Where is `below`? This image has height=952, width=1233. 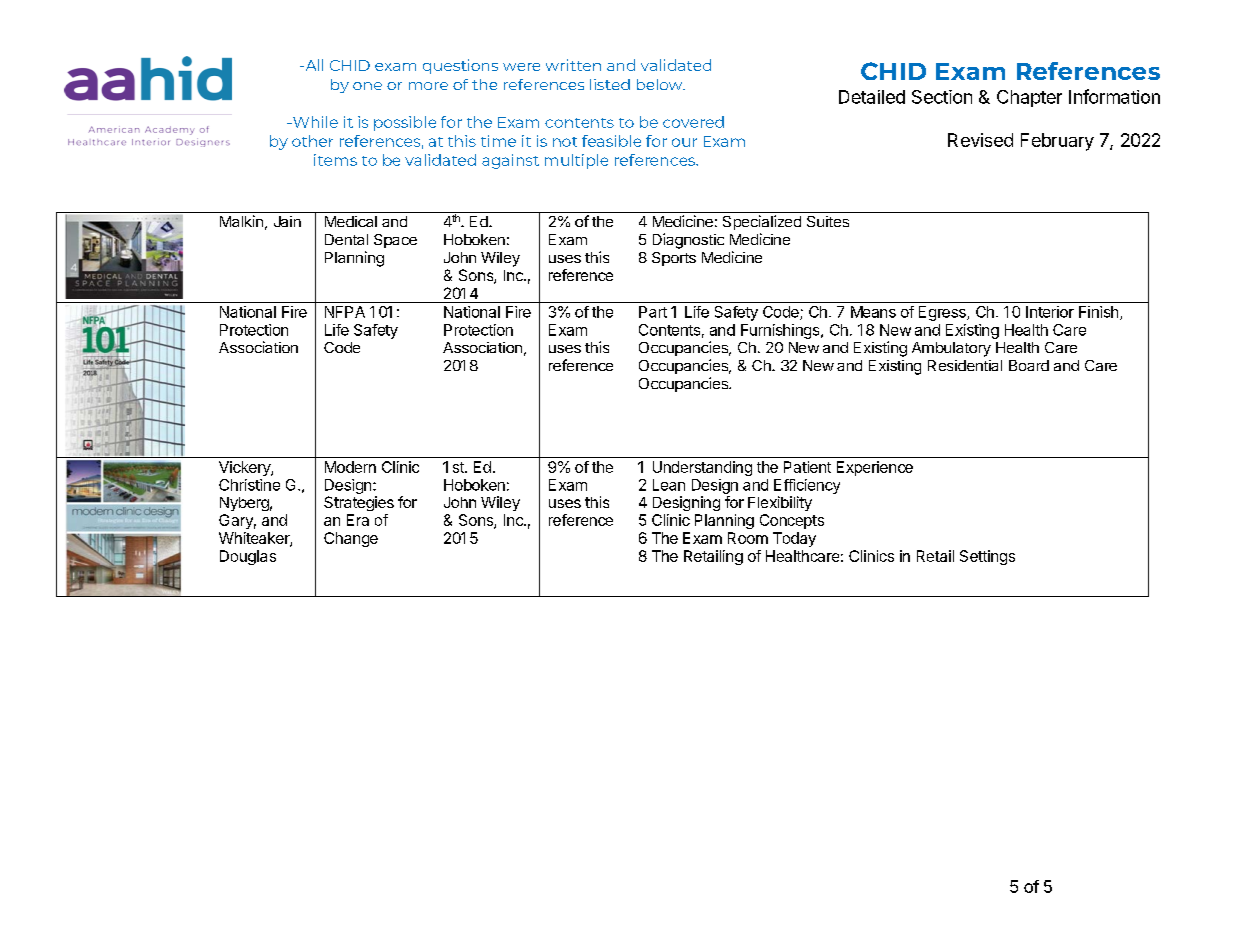 below is located at coordinates (661, 84).
